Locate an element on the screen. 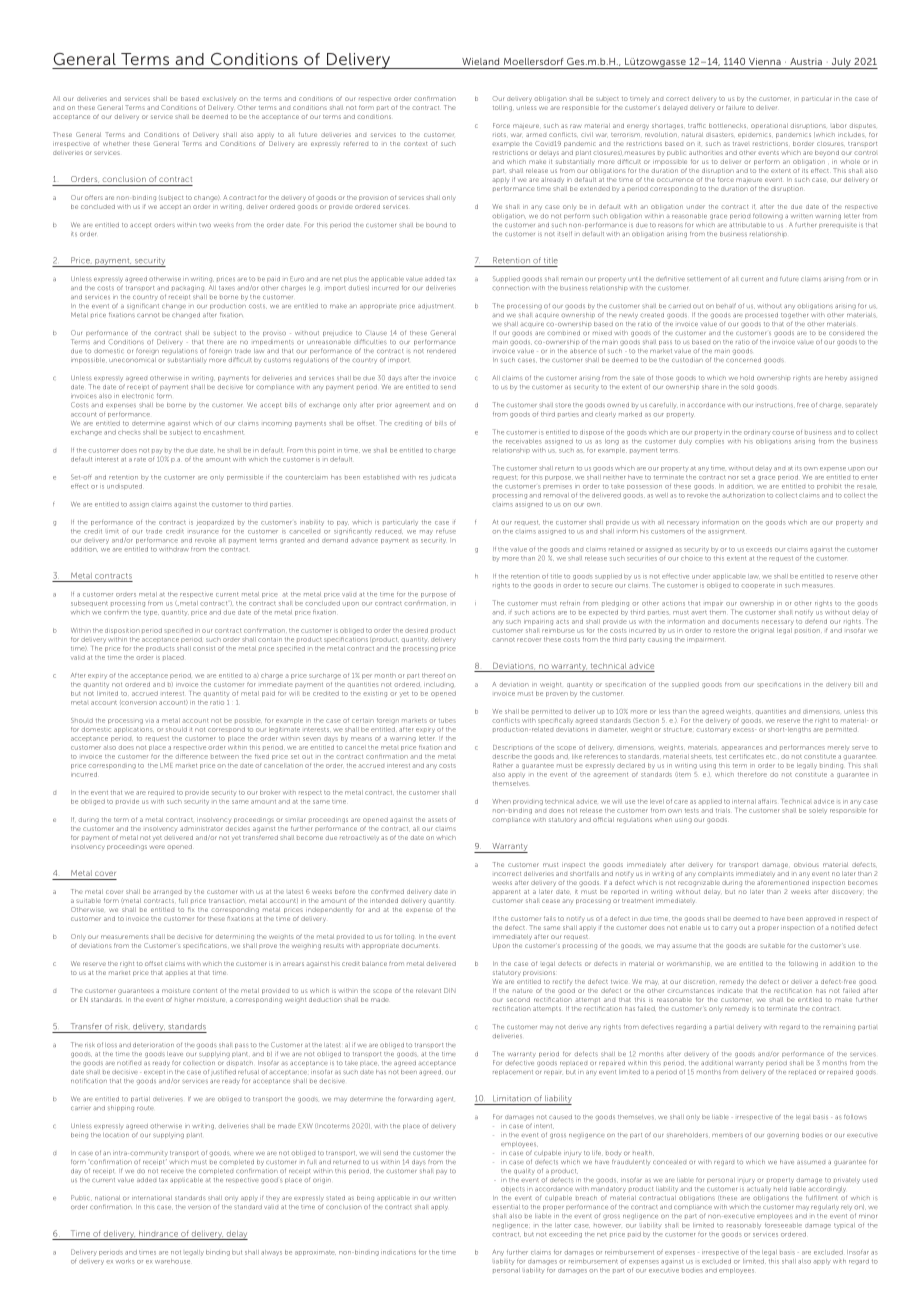  essential is located at coordinates (506, 1207).
